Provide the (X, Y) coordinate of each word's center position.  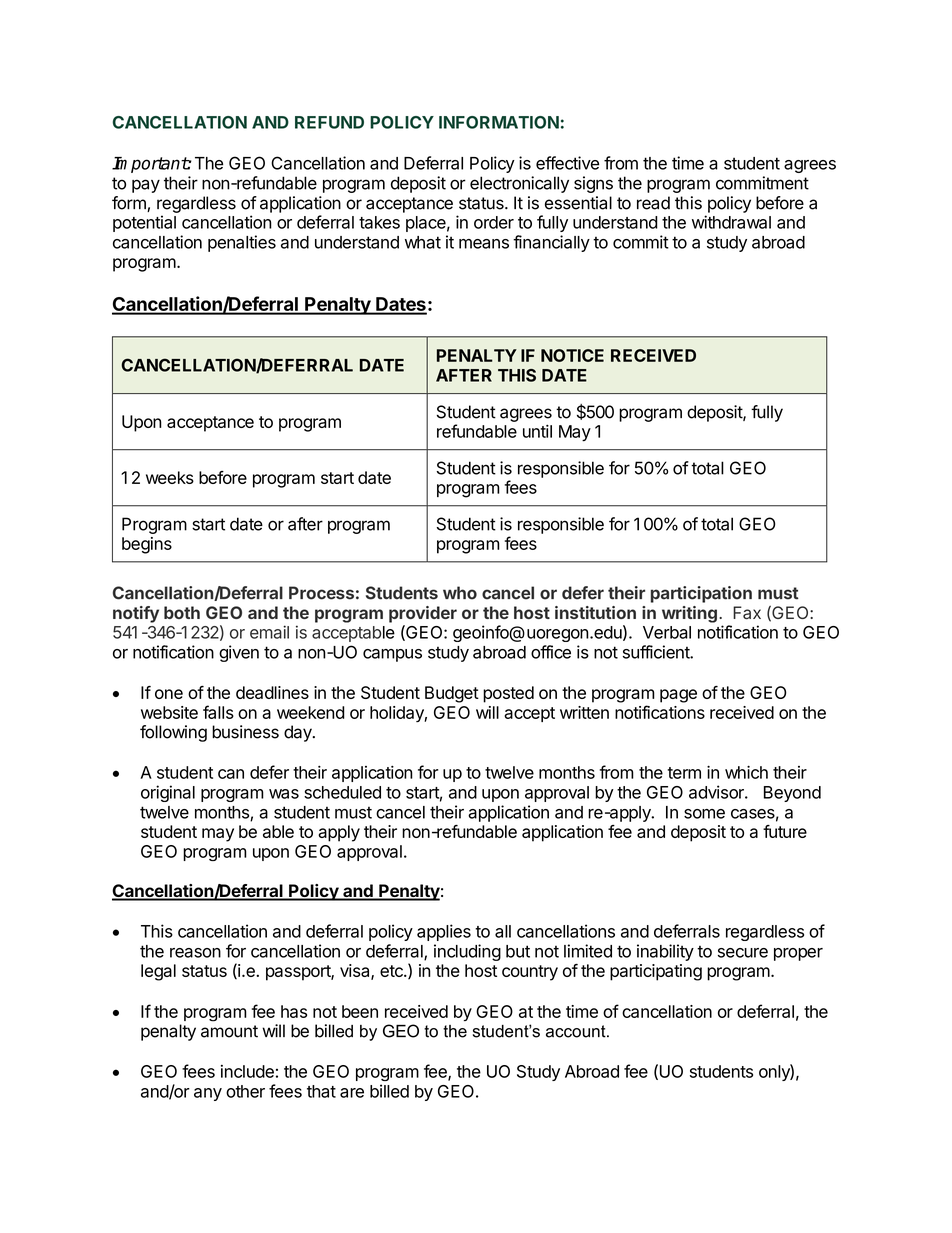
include (247, 1071)
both (182, 612)
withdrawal (731, 222)
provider (423, 614)
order (494, 222)
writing (689, 614)
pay (146, 186)
